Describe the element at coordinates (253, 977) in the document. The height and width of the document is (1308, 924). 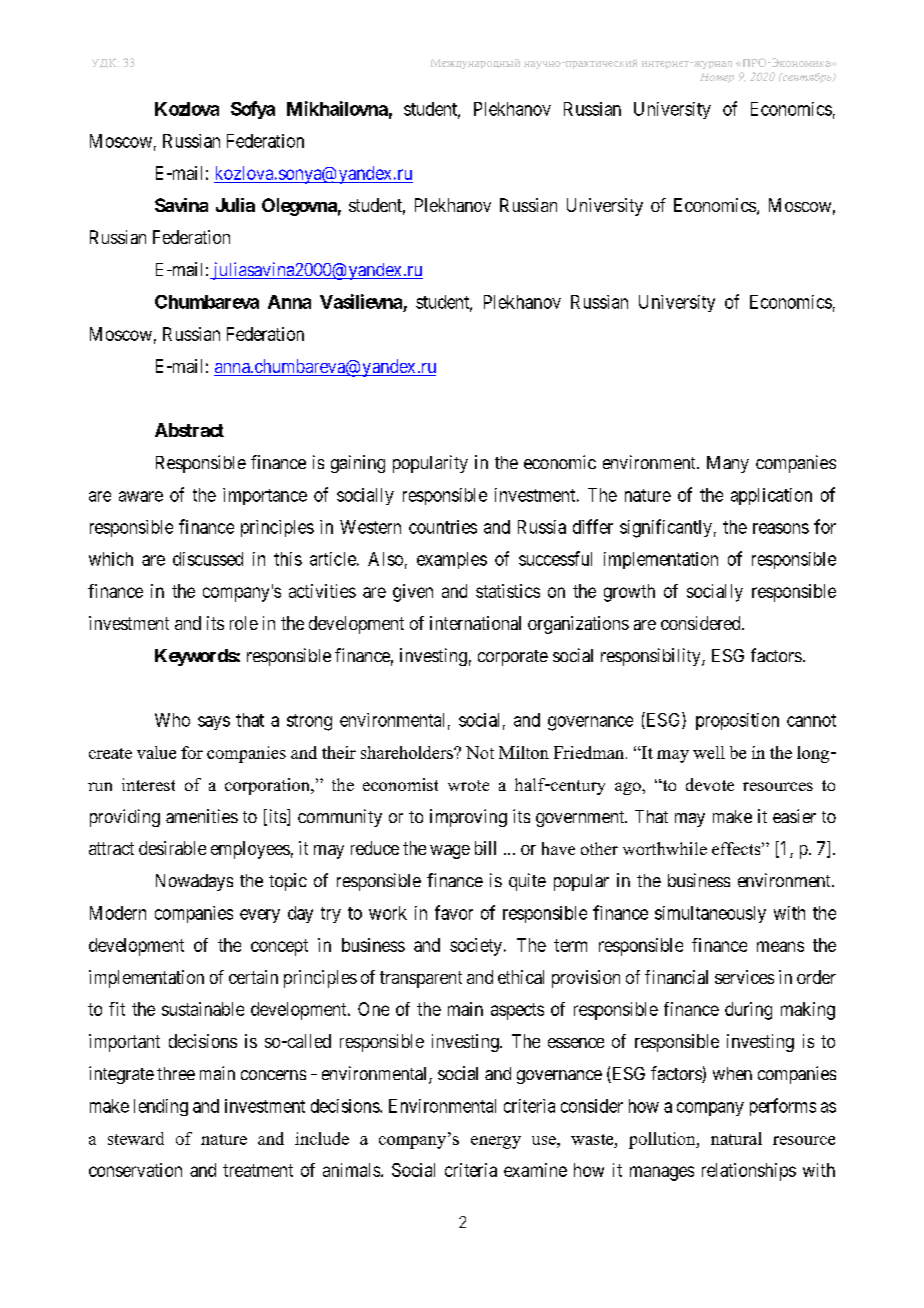
I see `certain` at that location.
